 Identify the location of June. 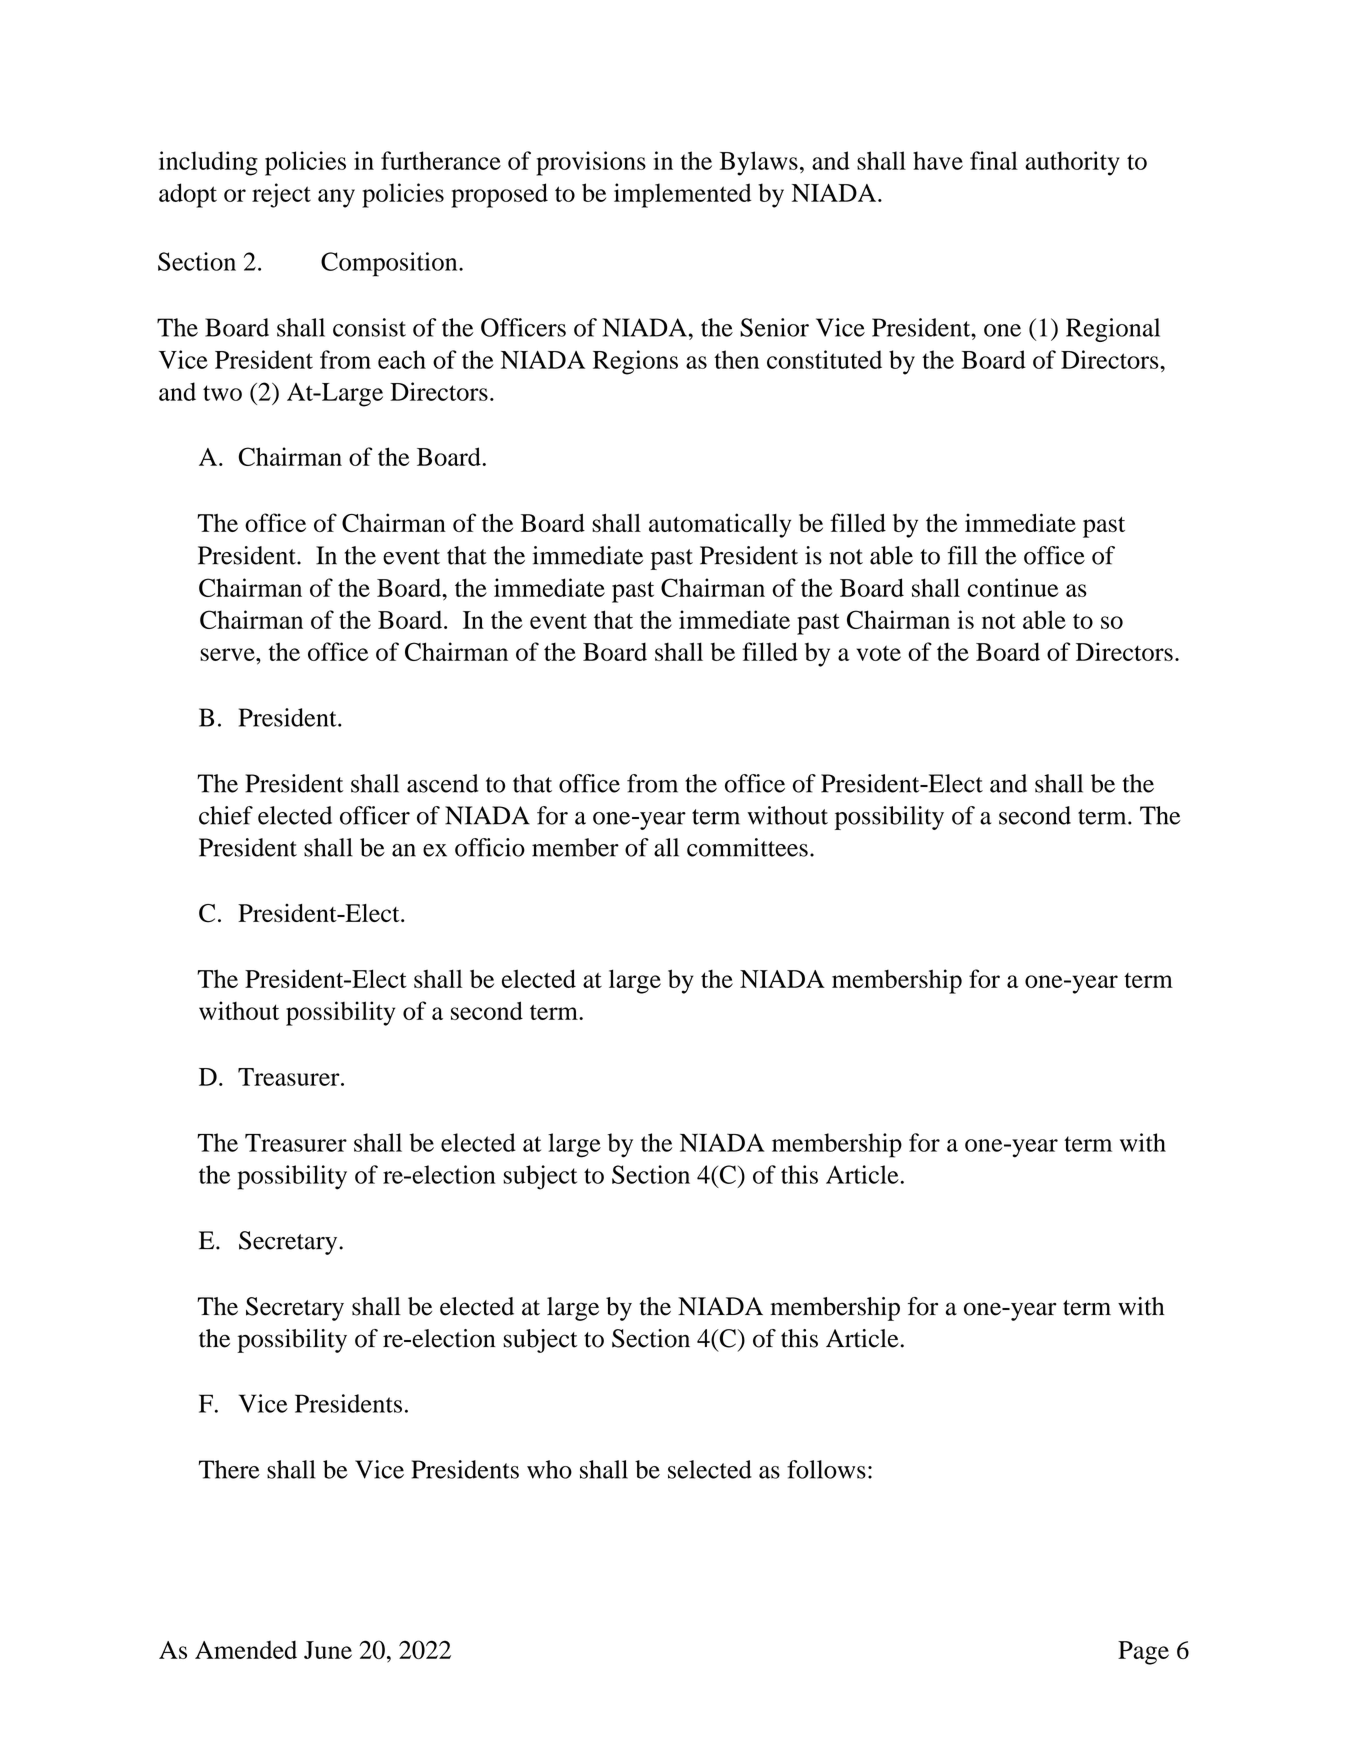
(328, 1650).
